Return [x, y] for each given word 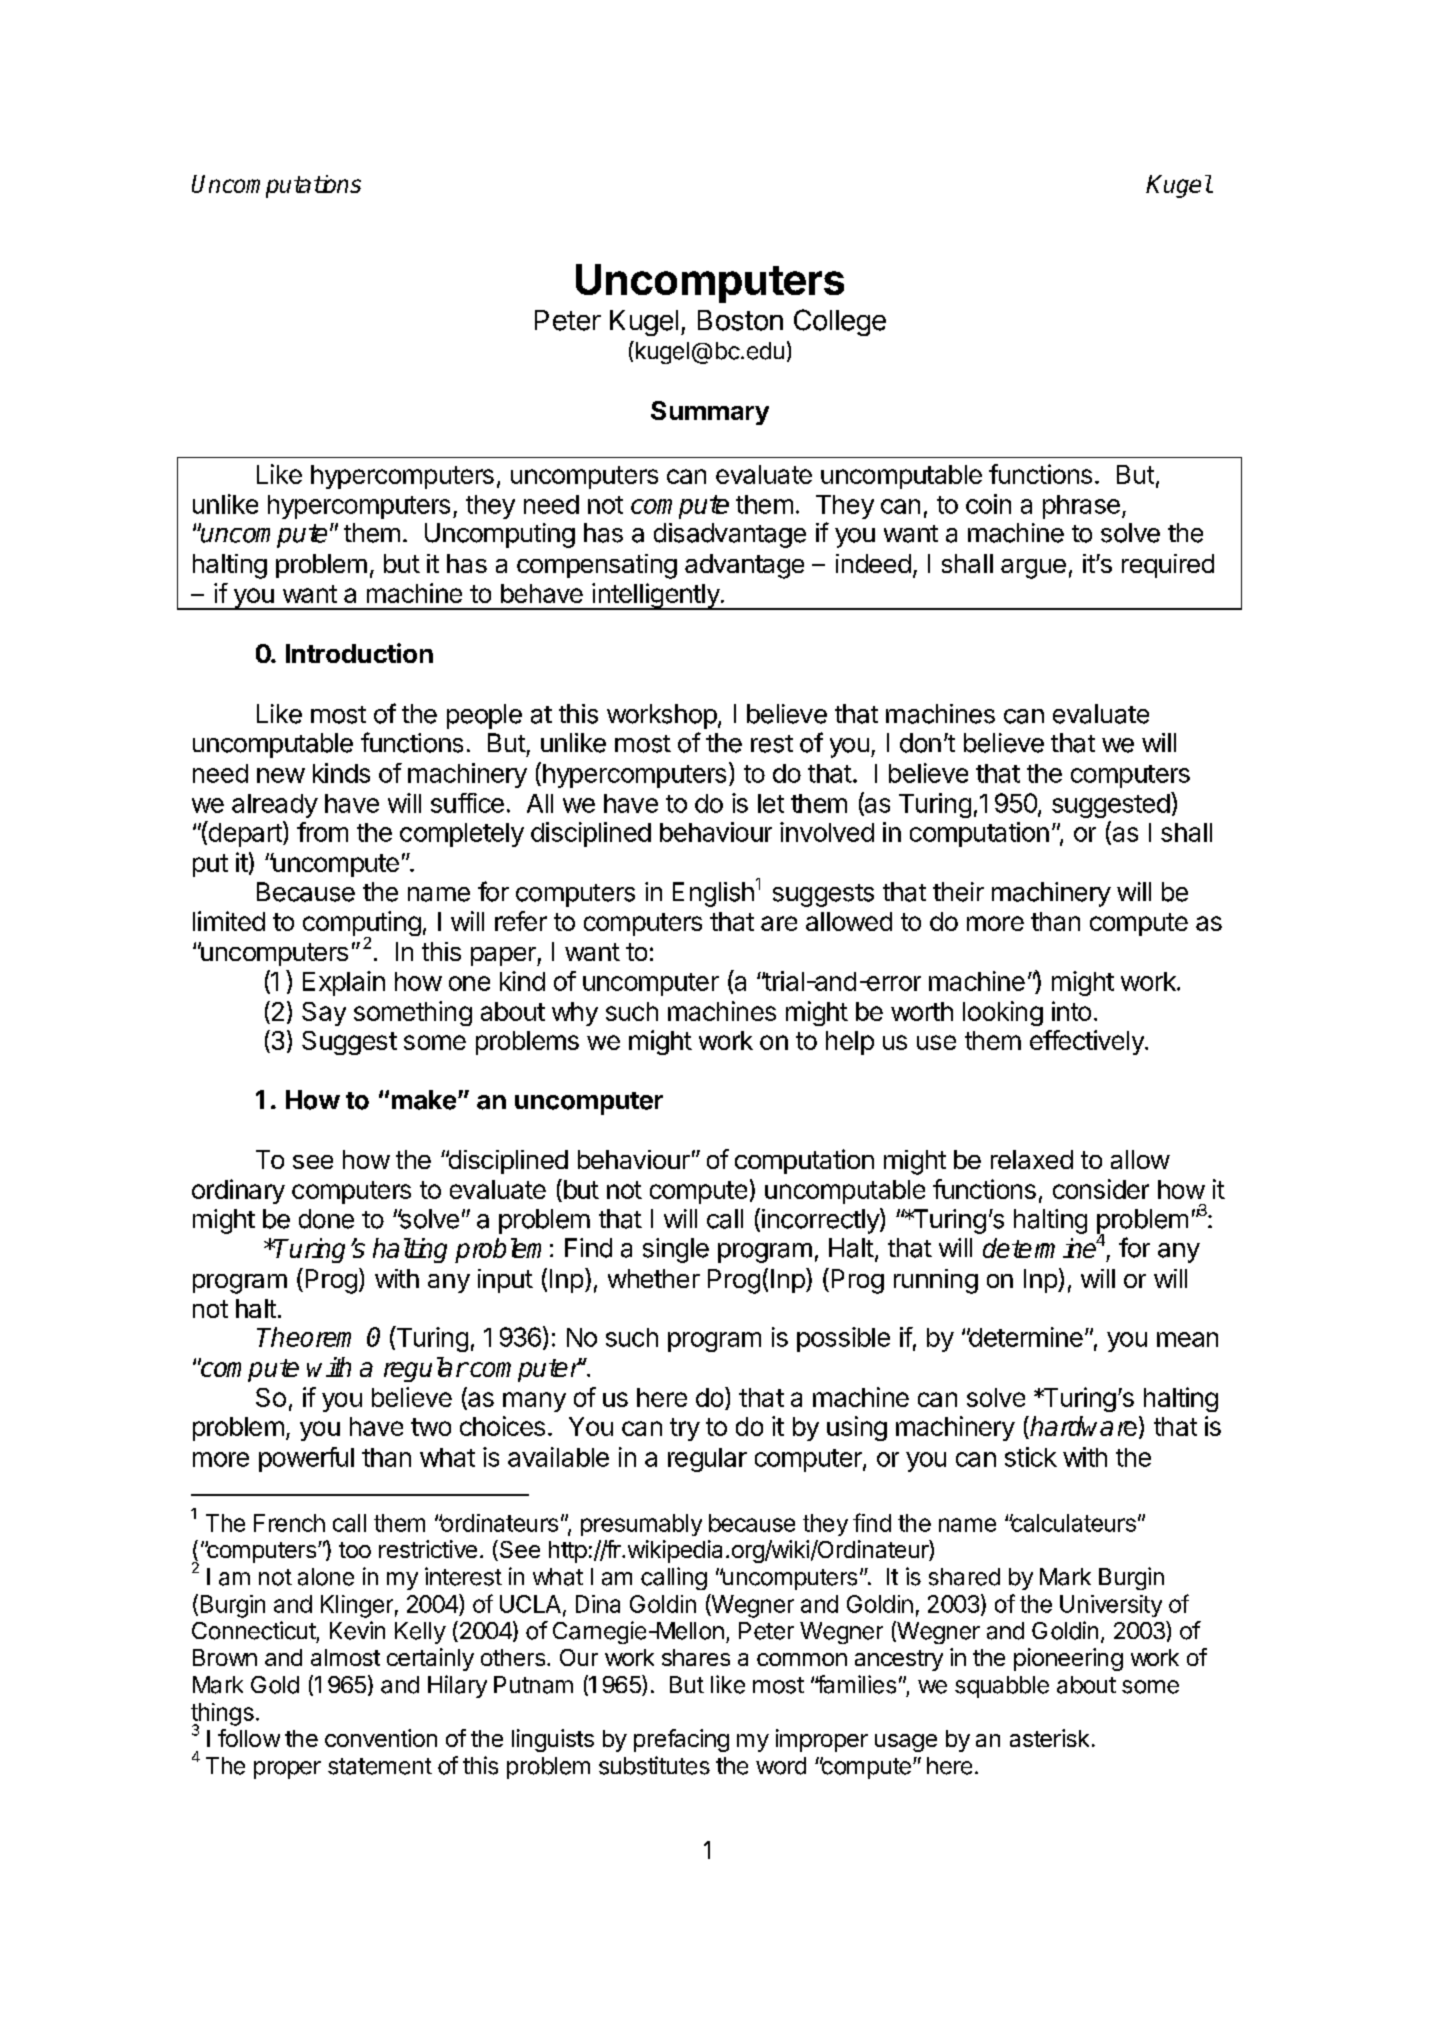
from [322, 832]
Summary [710, 413]
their [958, 892]
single [676, 1250]
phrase [1081, 507]
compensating [597, 566]
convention [381, 1738]
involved [827, 832]
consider [1101, 1189]
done [326, 1219]
